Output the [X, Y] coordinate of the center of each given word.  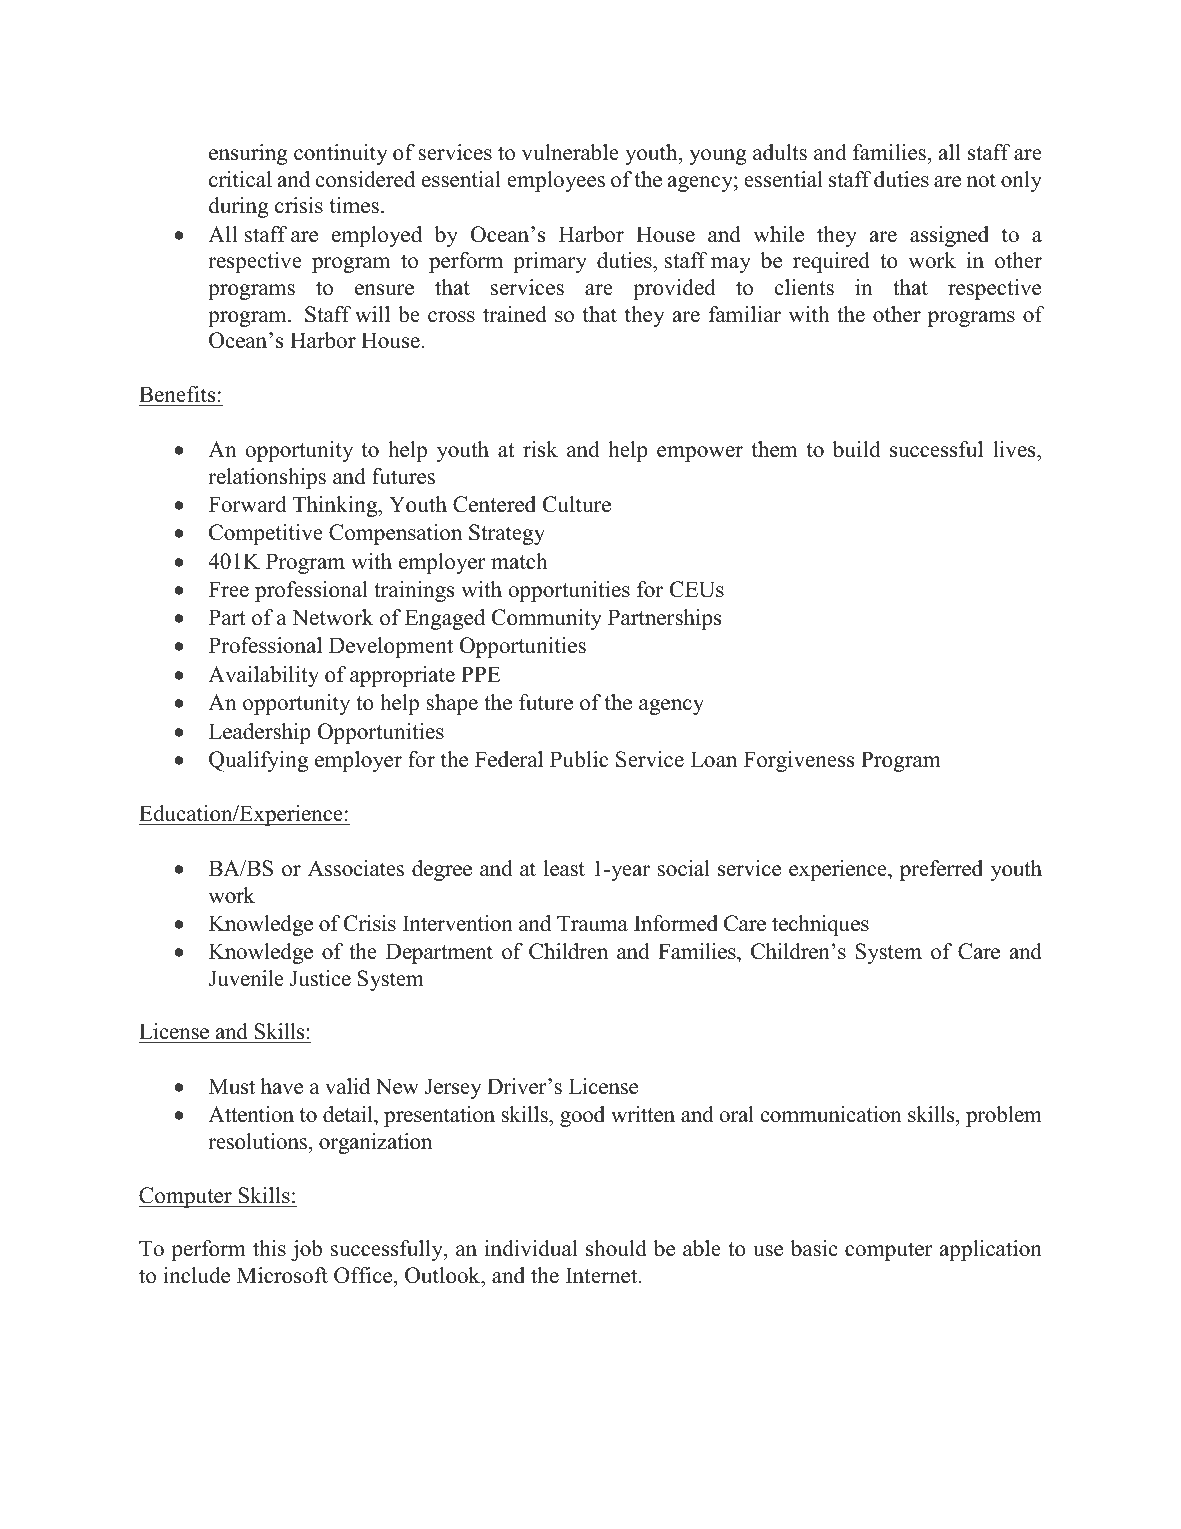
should [616, 1248]
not [981, 180]
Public [579, 759]
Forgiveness [799, 761]
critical [240, 179]
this [269, 1248]
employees [556, 181]
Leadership [260, 733]
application [991, 1250]
